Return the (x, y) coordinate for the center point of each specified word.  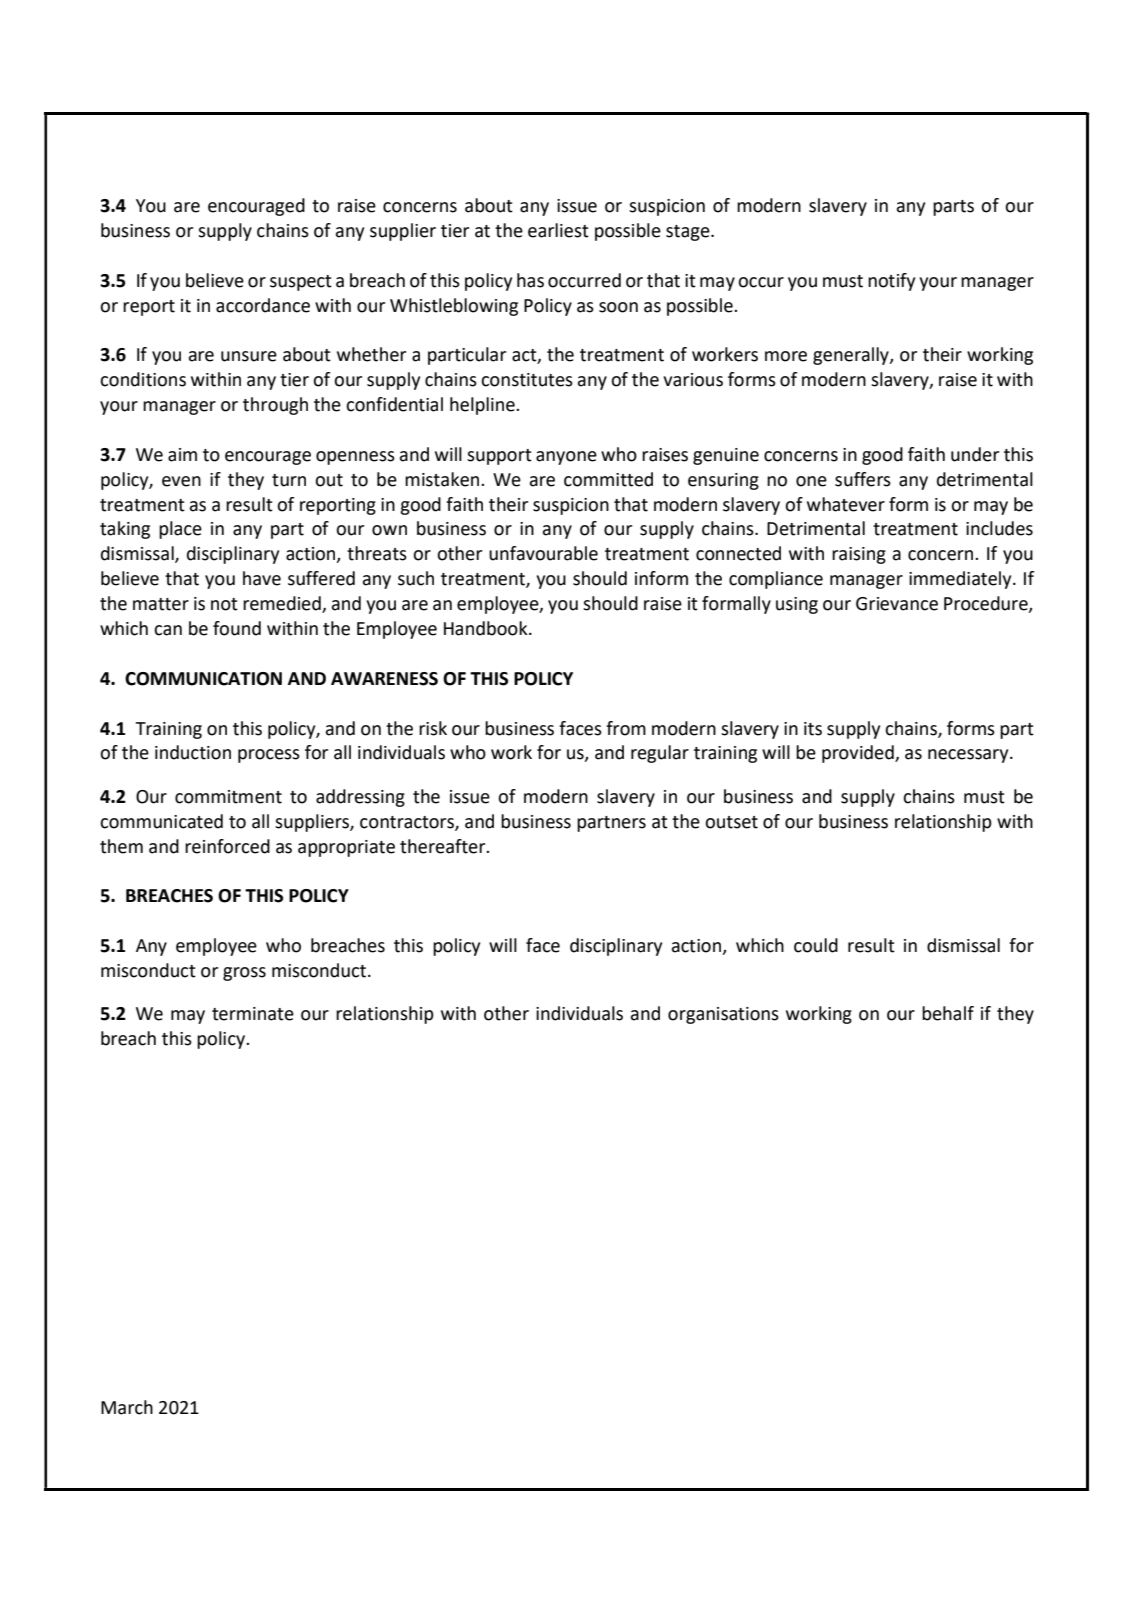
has (530, 280)
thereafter (444, 846)
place (180, 530)
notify (891, 282)
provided (859, 754)
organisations (723, 1015)
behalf (948, 1013)
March (127, 1407)
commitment (228, 797)
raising (859, 555)
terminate (253, 1014)
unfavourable (543, 553)
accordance (263, 305)
